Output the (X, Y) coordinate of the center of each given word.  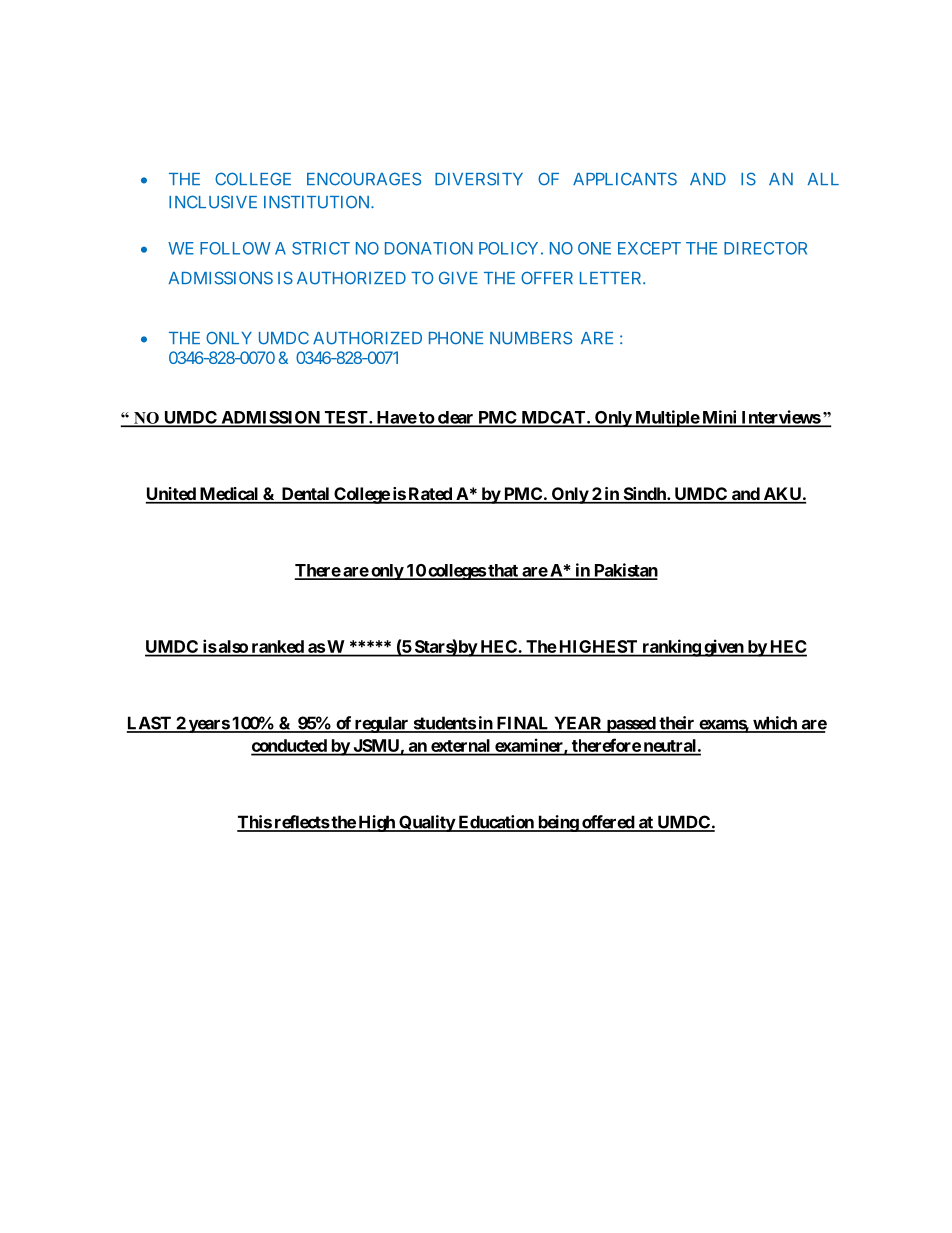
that (503, 571)
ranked (277, 648)
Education (496, 823)
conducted (290, 747)
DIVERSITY (479, 179)
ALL (823, 179)
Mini (719, 418)
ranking (671, 648)
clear (455, 418)
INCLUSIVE (213, 202)
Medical (229, 495)
